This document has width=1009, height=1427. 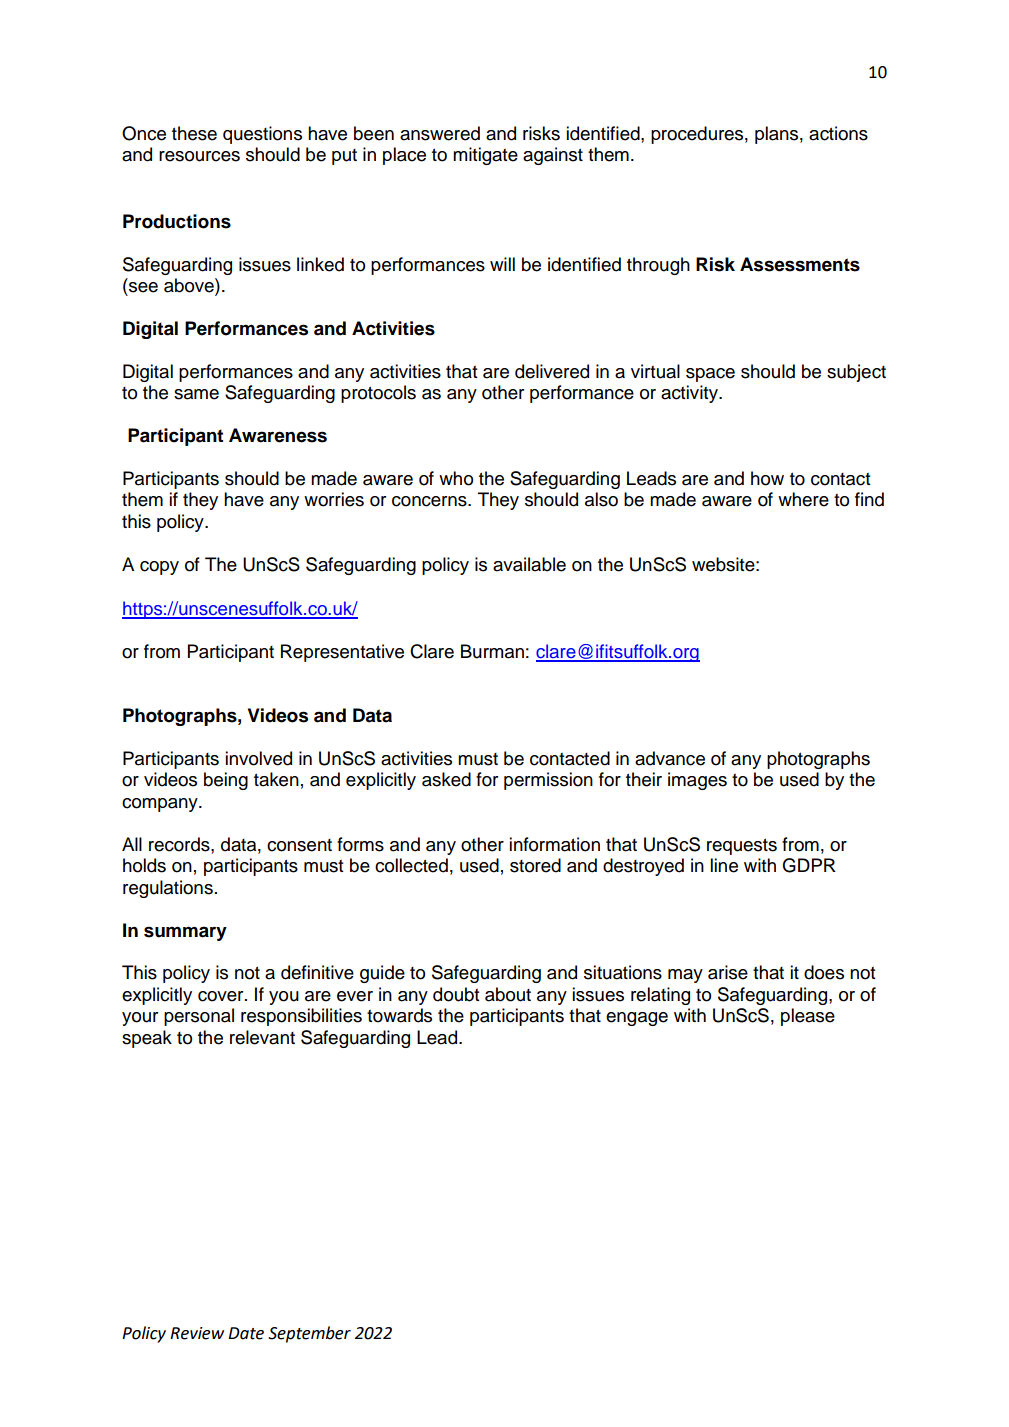 I want to click on stored, so click(x=535, y=865).
